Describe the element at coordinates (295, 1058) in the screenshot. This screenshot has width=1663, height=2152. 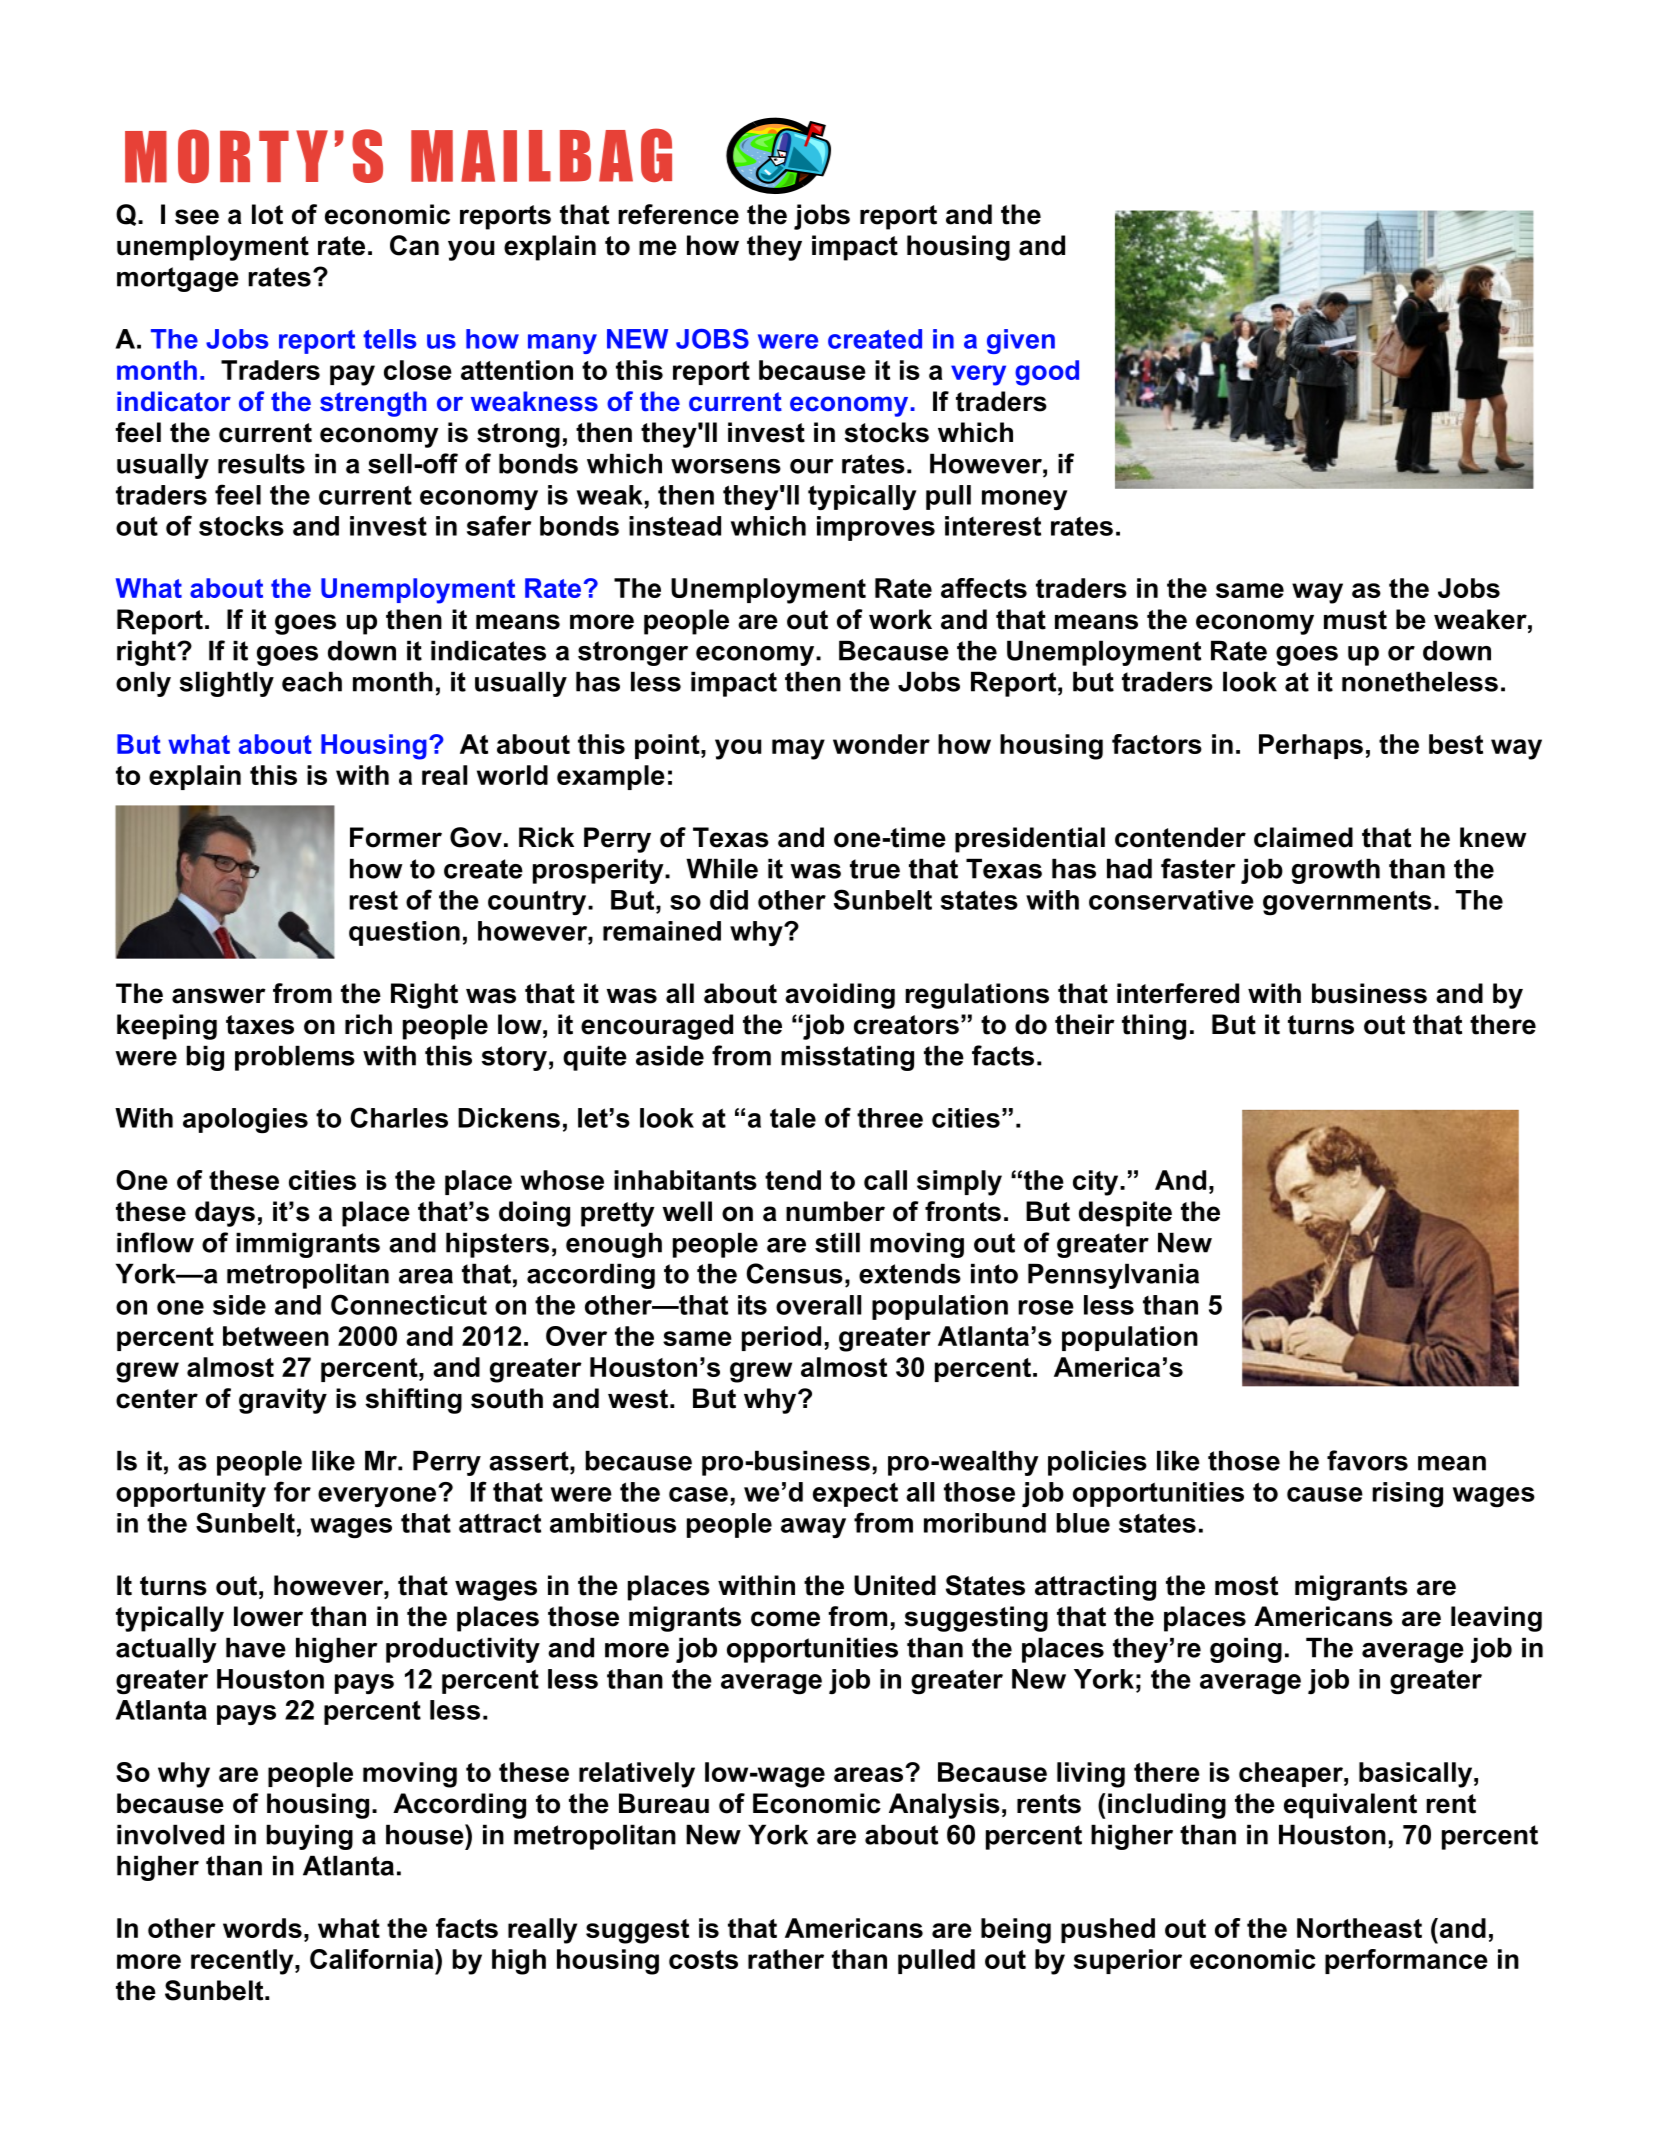
I see `problems` at that location.
